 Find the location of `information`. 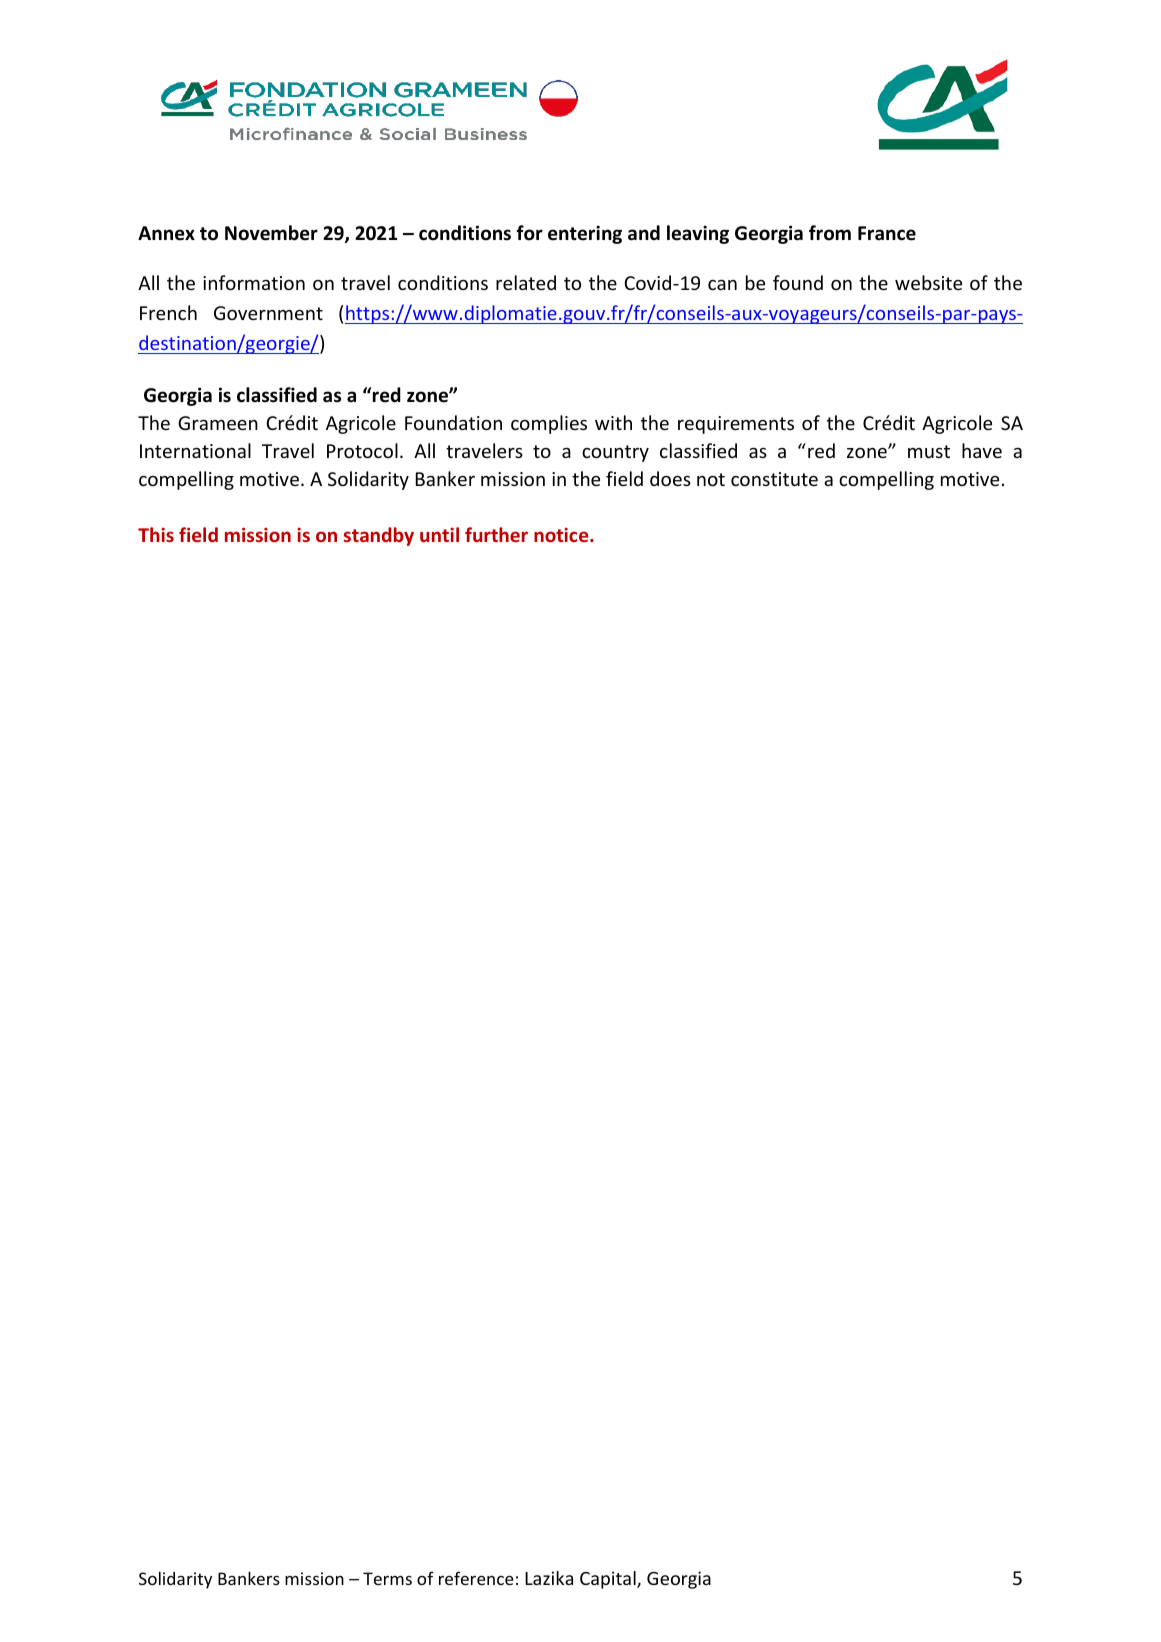

information is located at coordinates (254, 282).
